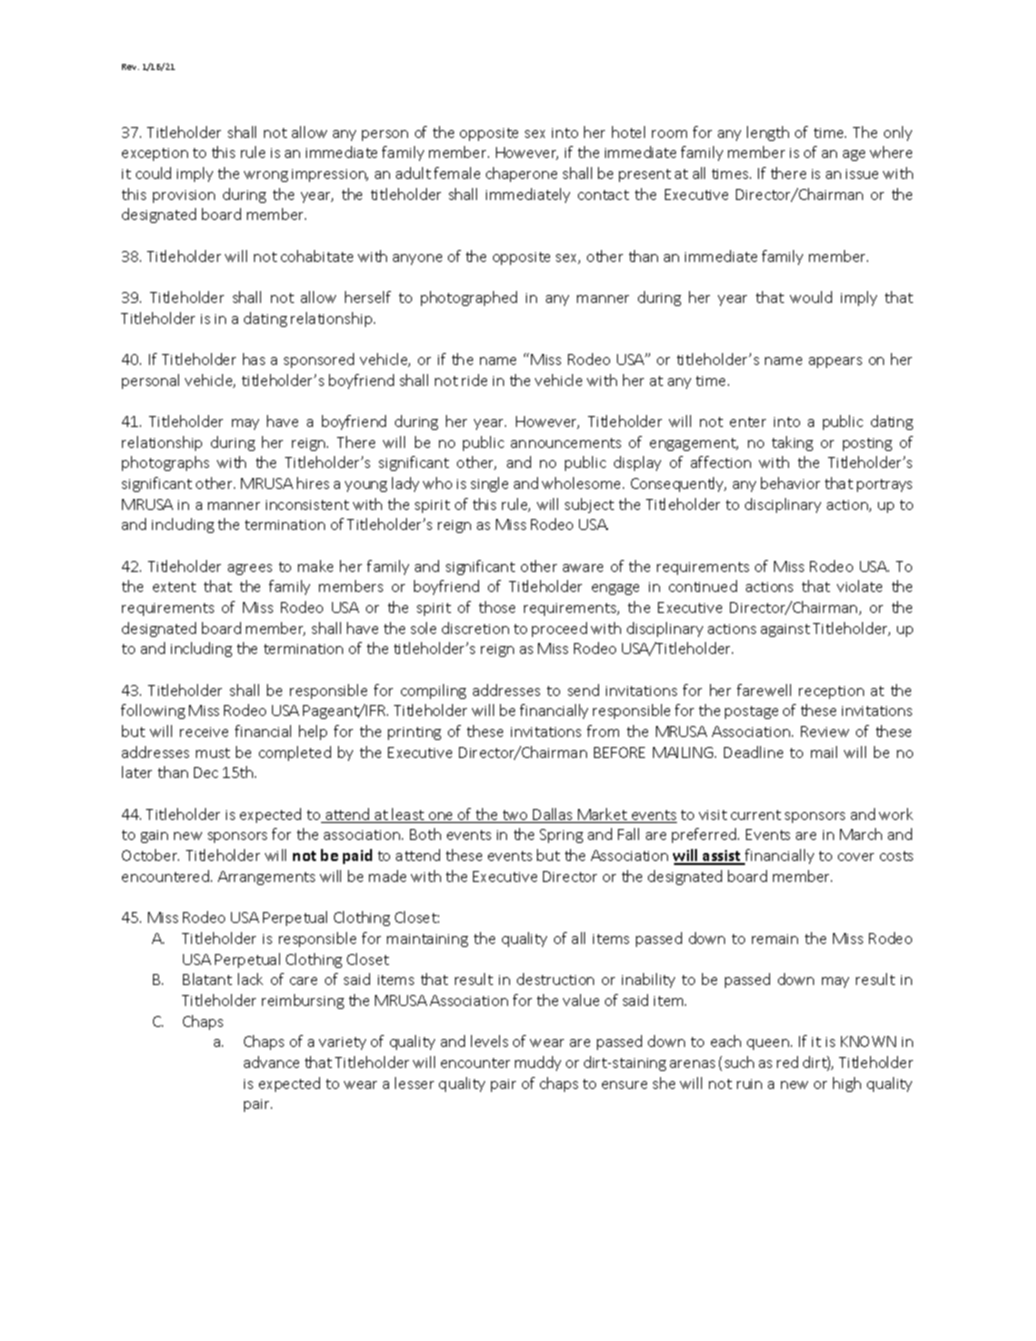  What do you see at coordinates (474, 380) in the document?
I see `ride` at bounding box center [474, 380].
